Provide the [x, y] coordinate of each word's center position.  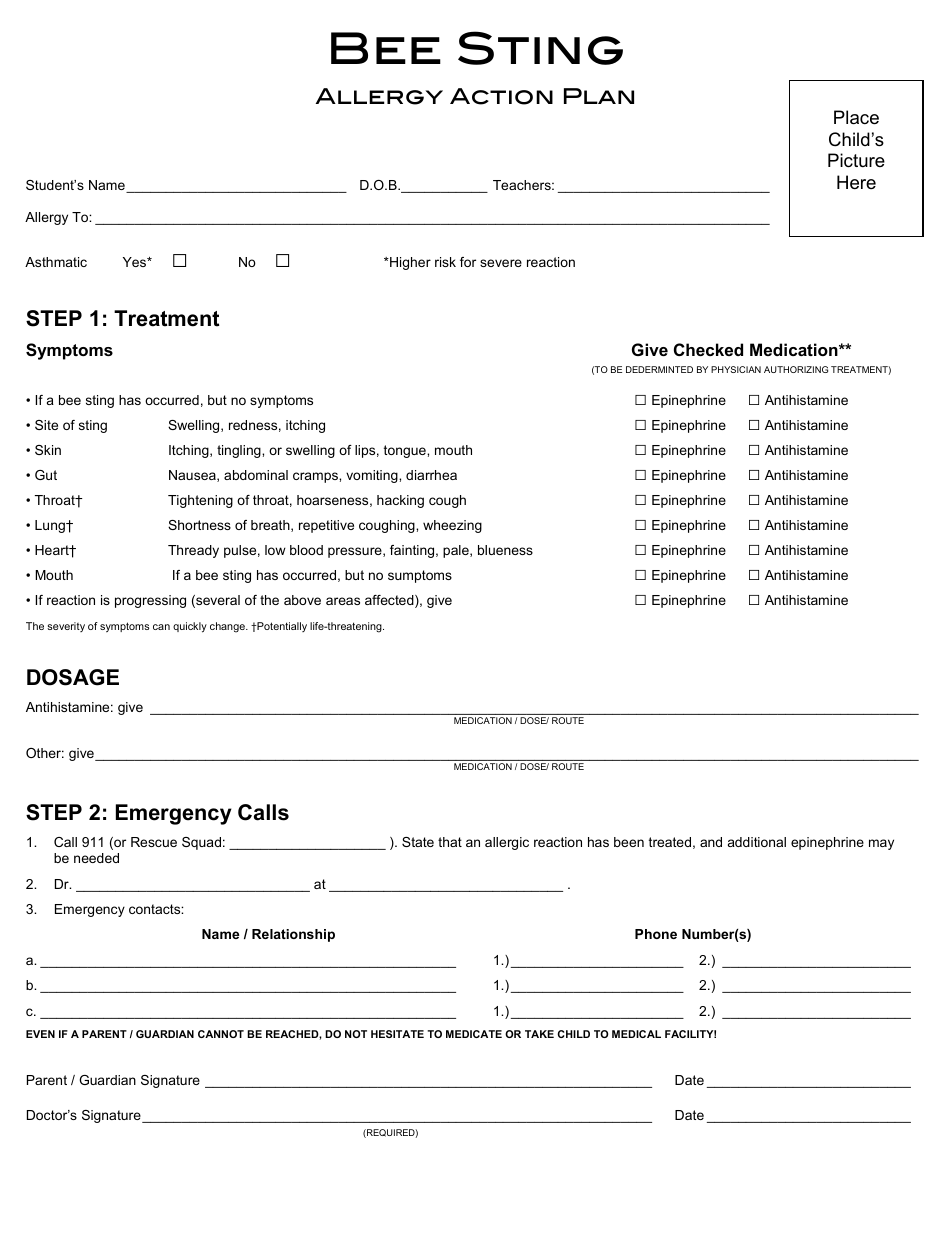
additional [757, 842]
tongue [406, 451]
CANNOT [221, 1034]
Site [46, 425]
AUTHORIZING [796, 369]
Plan [599, 96]
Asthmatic [56, 262]
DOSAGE [73, 677]
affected [390, 601]
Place [856, 117]
